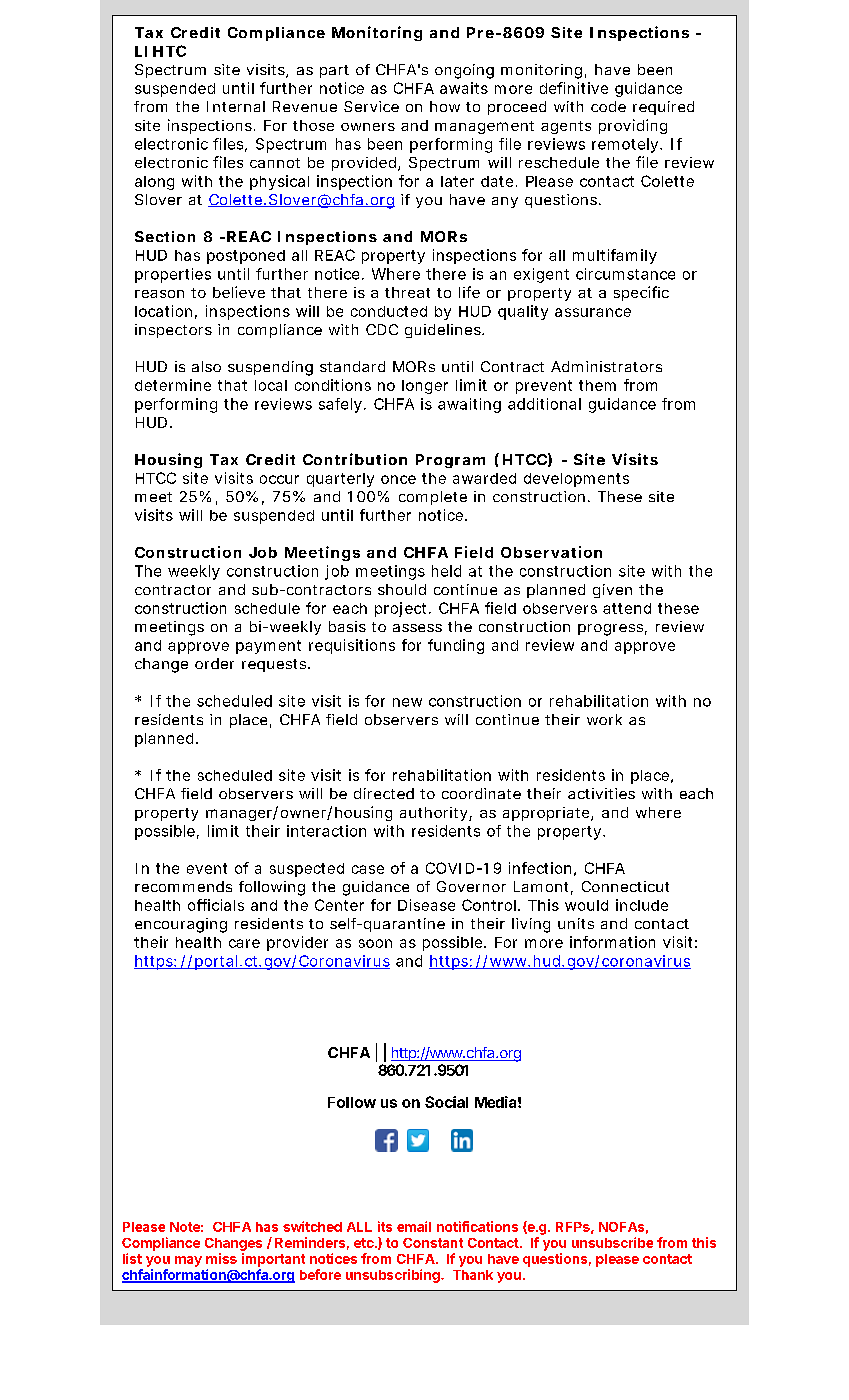 This image has width=849, height=1400. What do you see at coordinates (398, 479) in the image?
I see `once` at bounding box center [398, 479].
